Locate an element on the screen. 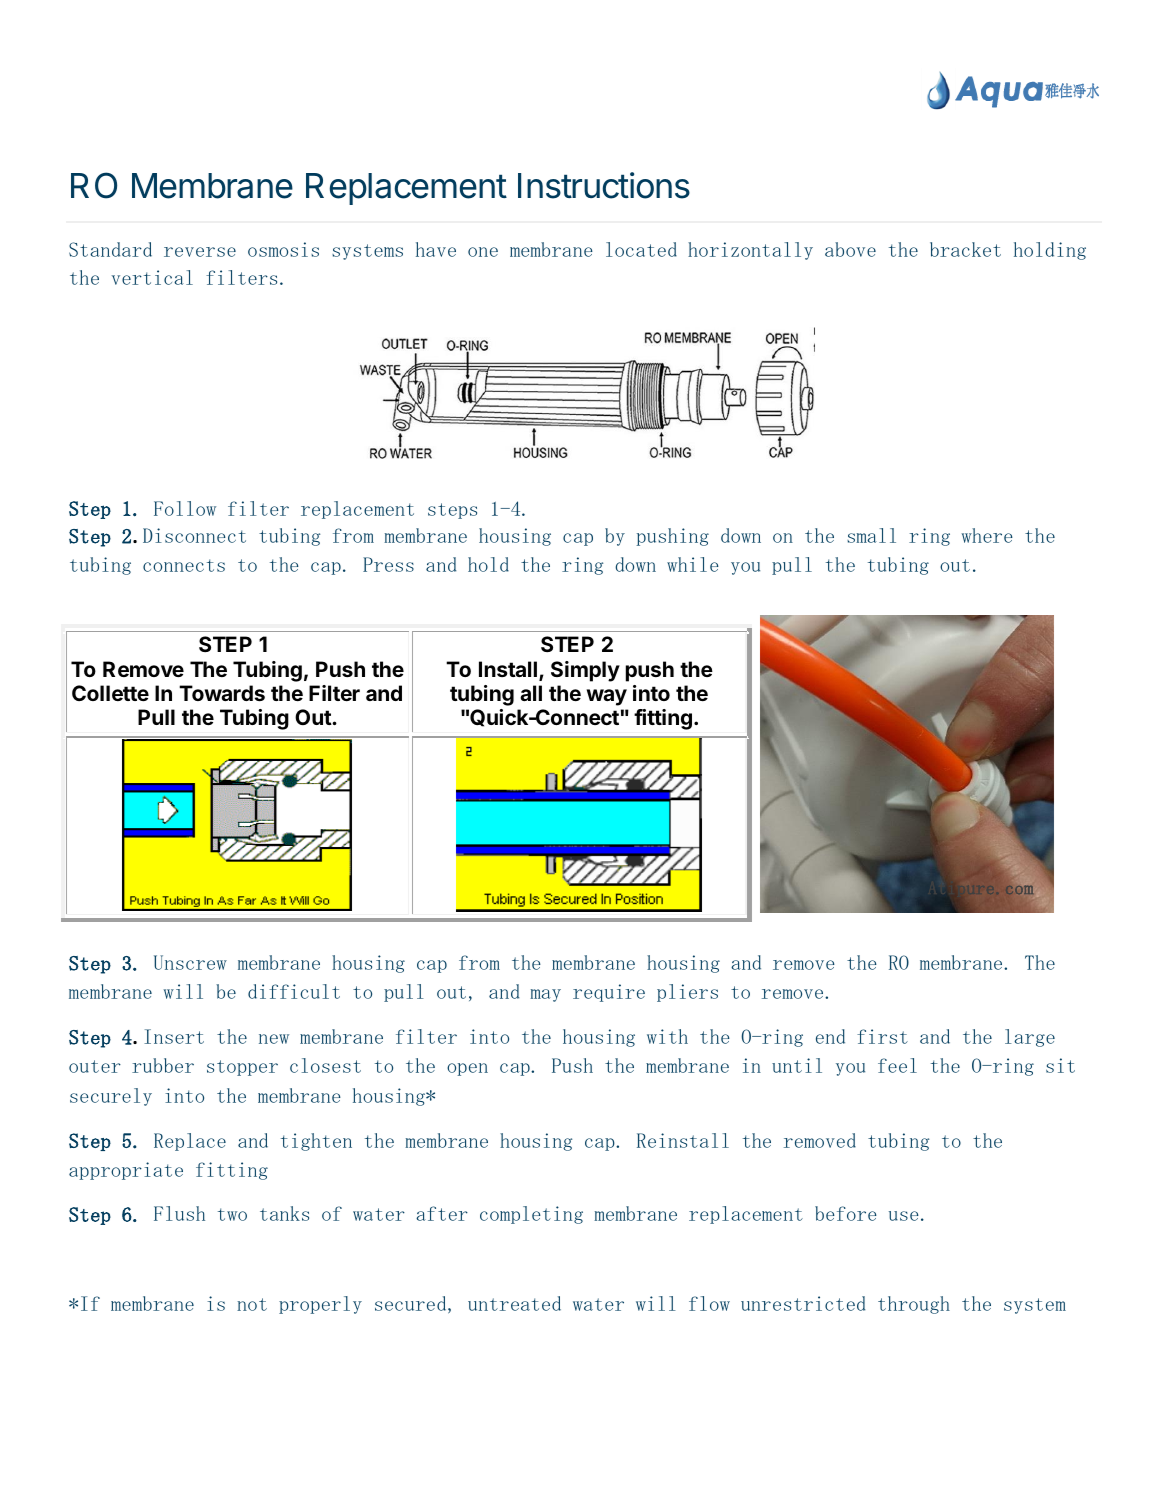 This screenshot has height=1512, width=1168. untreated is located at coordinates (514, 1303).
